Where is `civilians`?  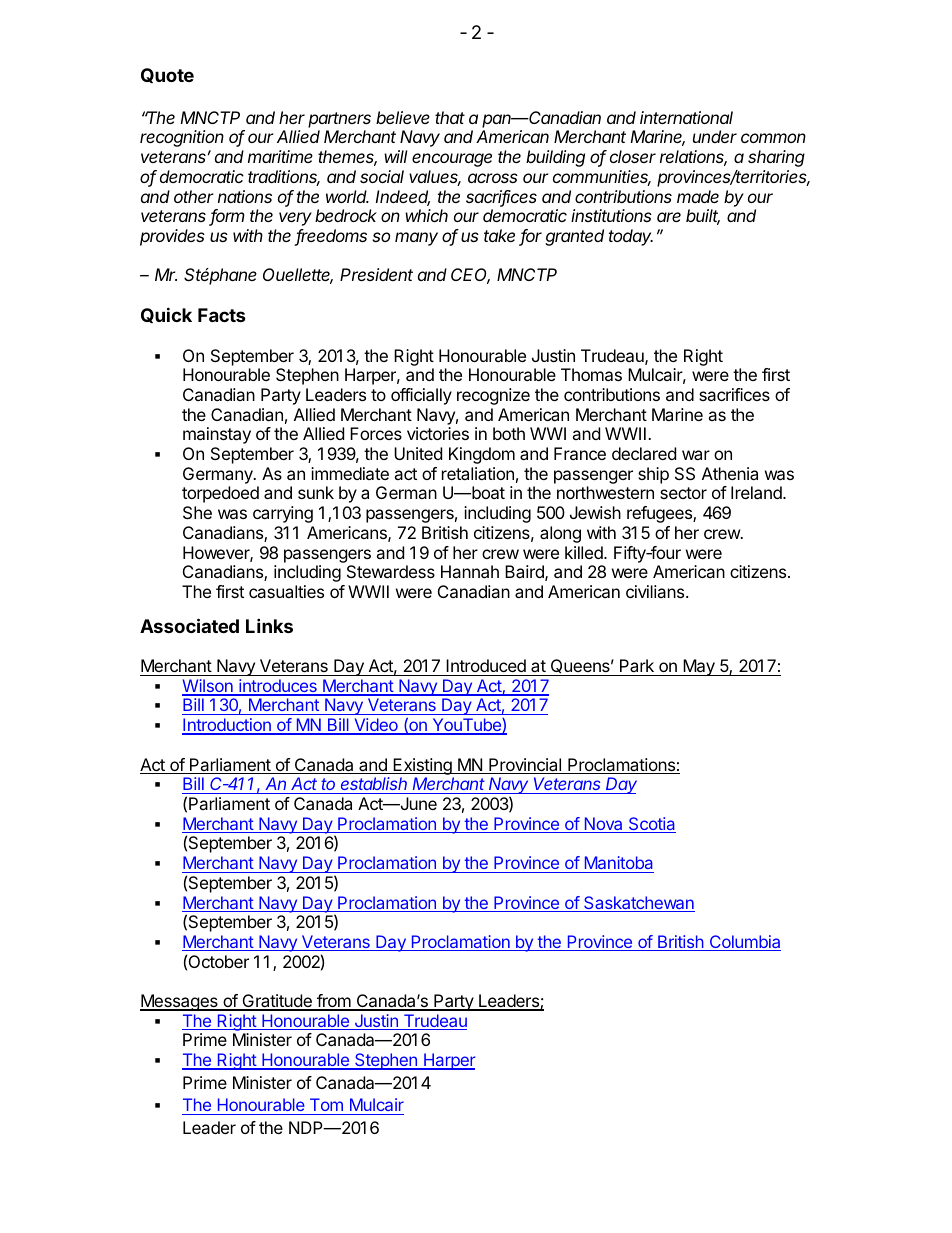 civilians is located at coordinates (656, 591).
